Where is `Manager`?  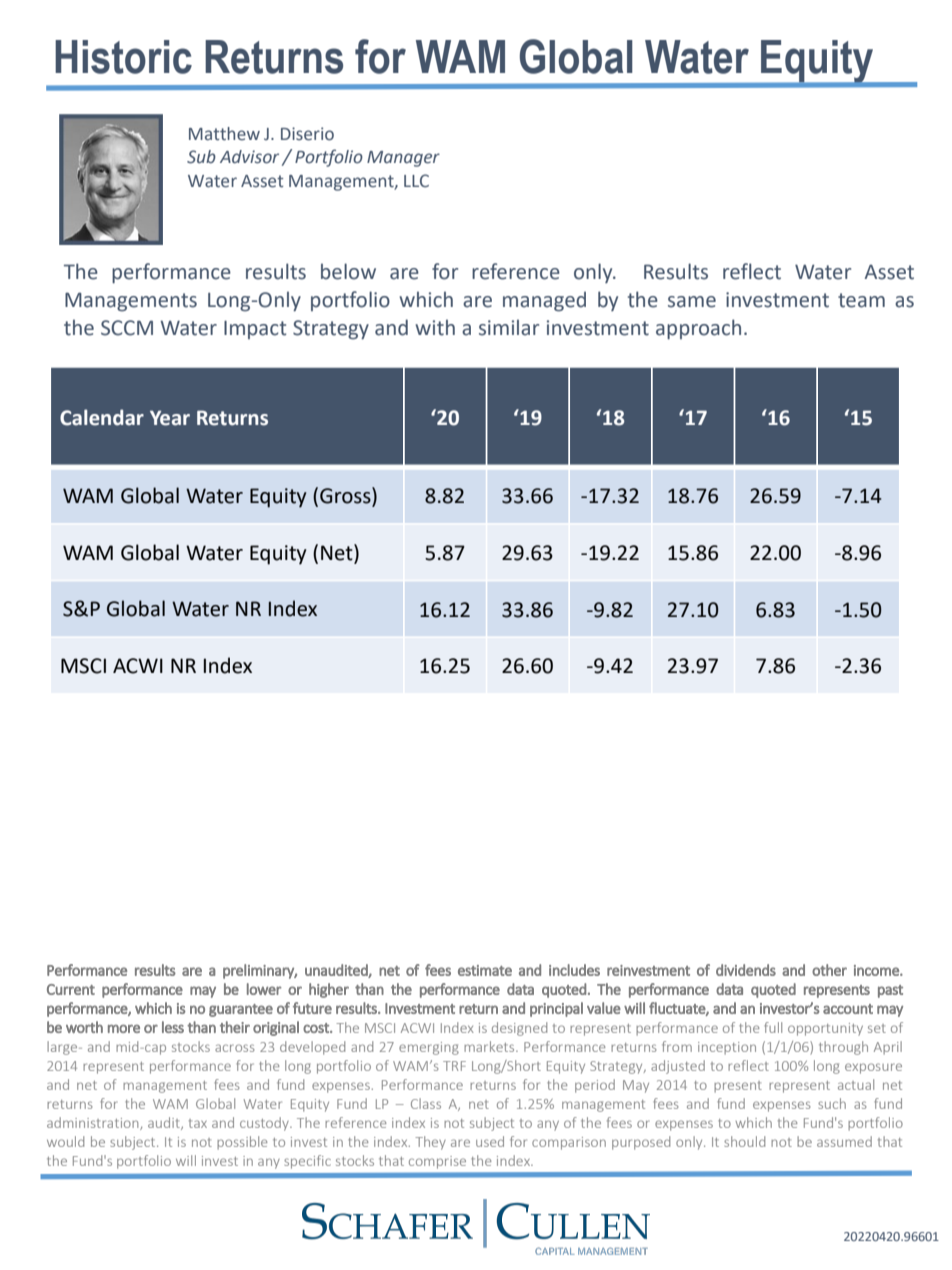 Manager is located at coordinates (403, 159).
